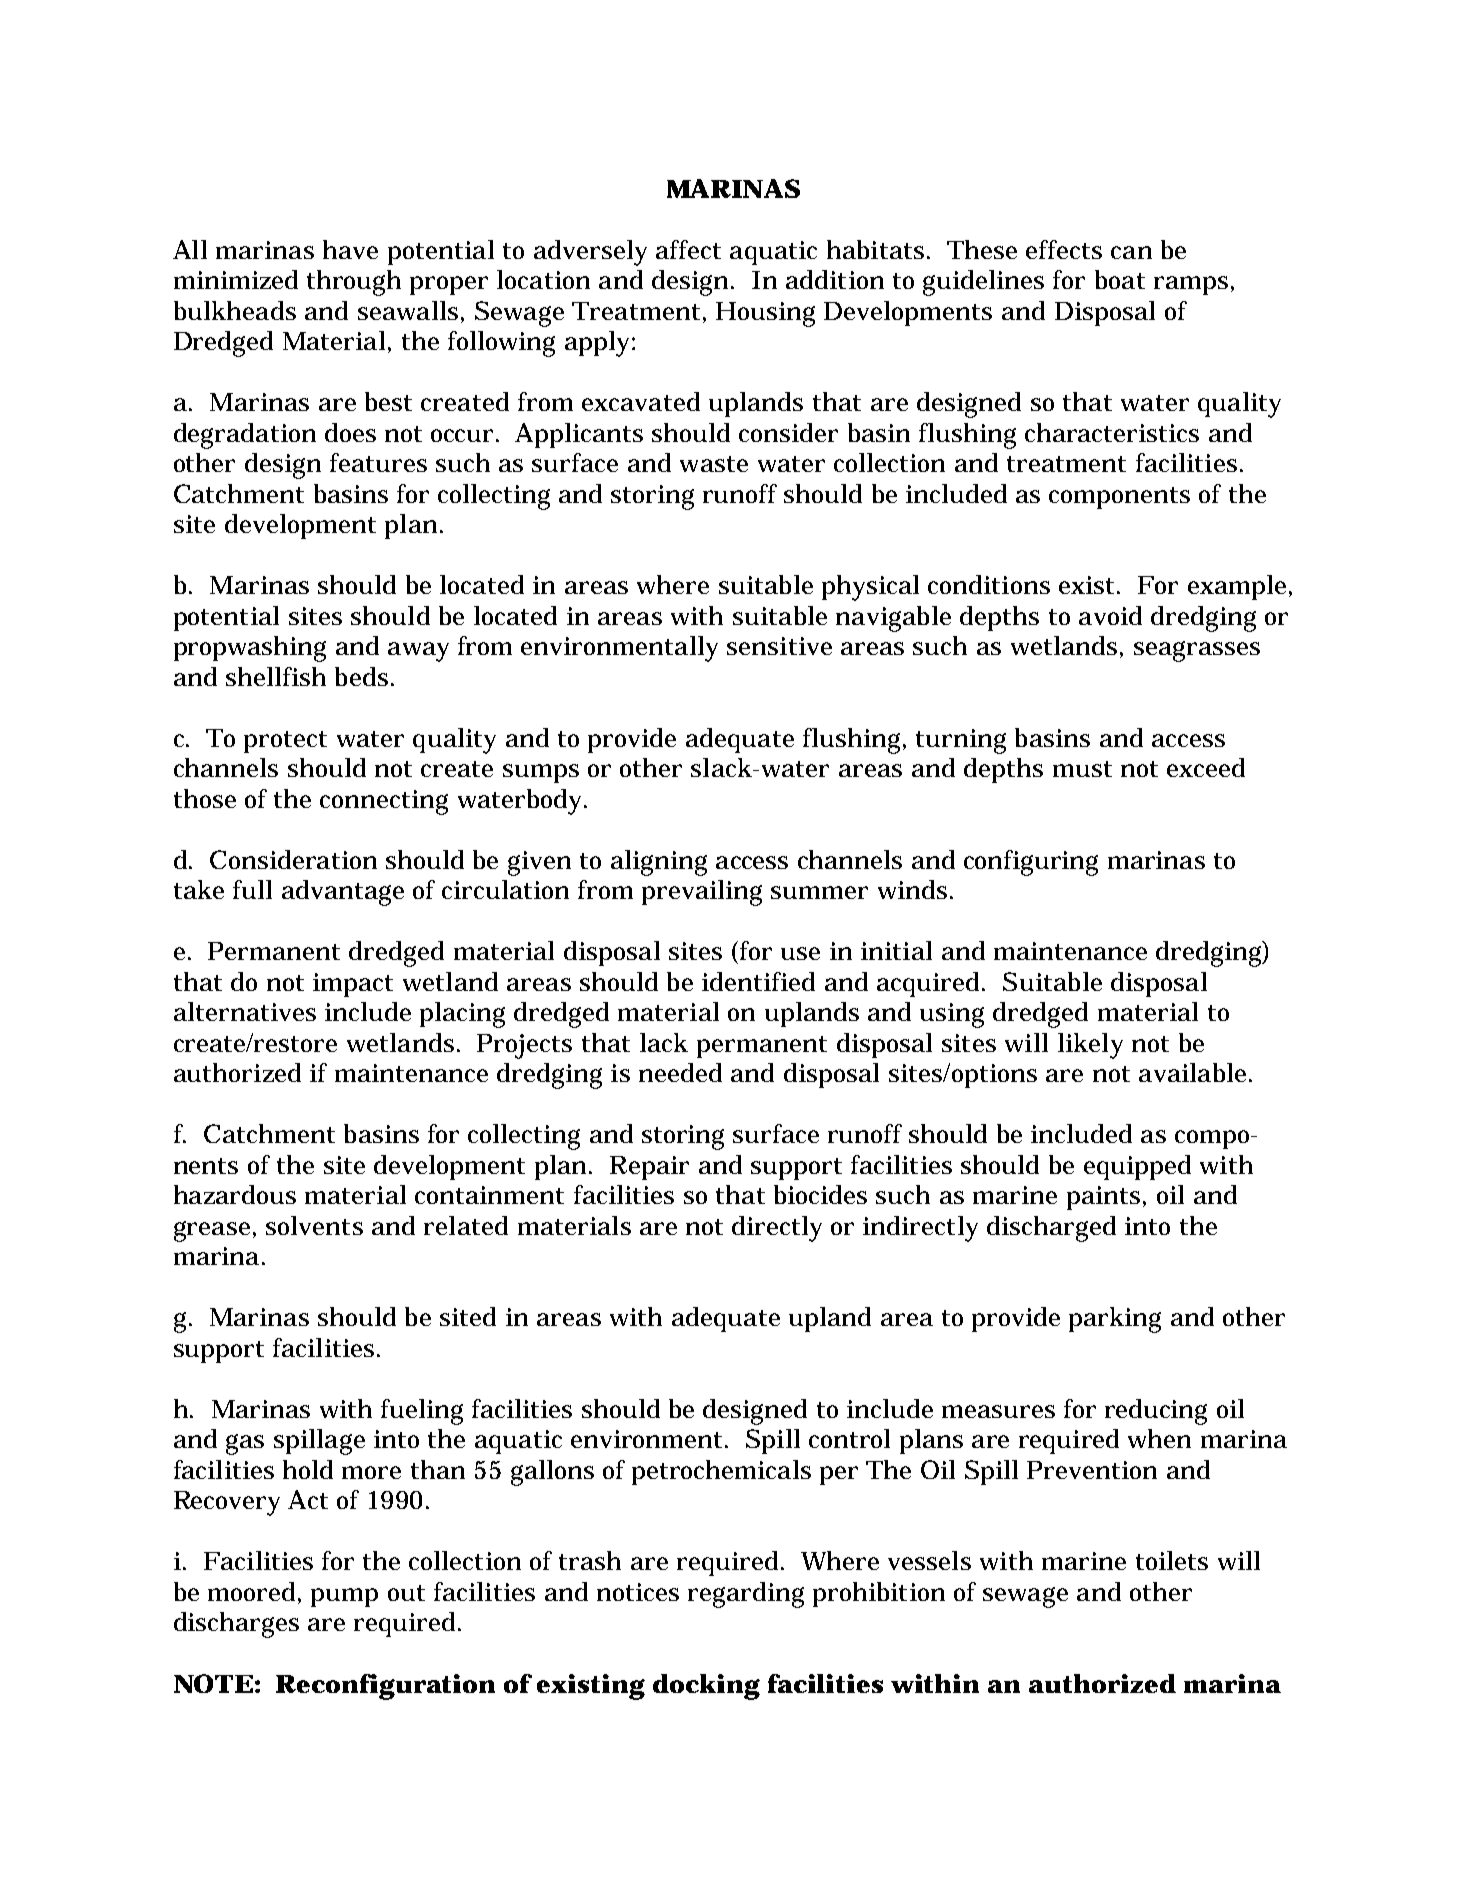 The image size is (1467, 1899). What do you see at coordinates (779, 646) in the screenshot?
I see `sensitive` at bounding box center [779, 646].
